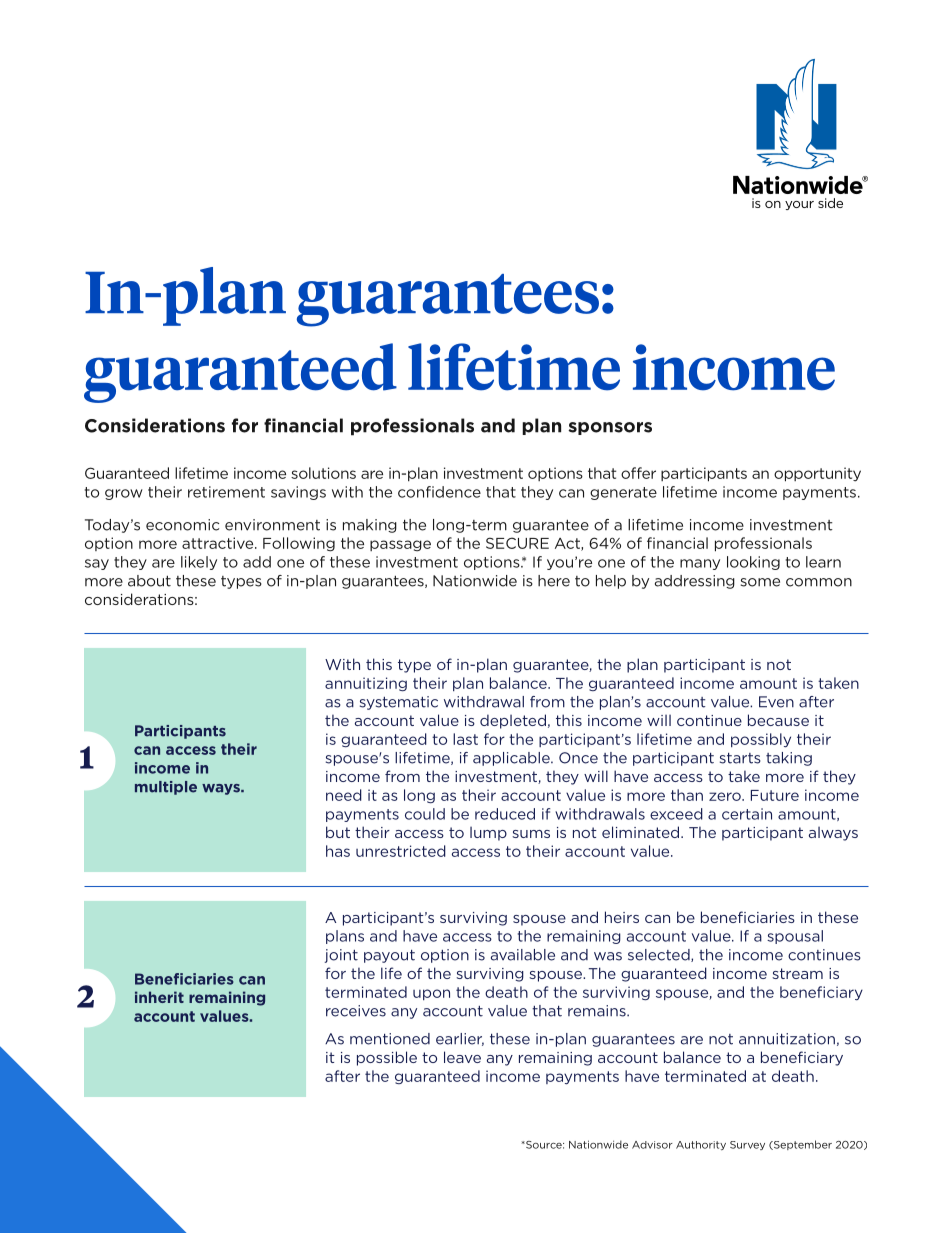 The image size is (952, 1233). Describe the element at coordinates (425, 814) in the image. I see `could` at that location.
